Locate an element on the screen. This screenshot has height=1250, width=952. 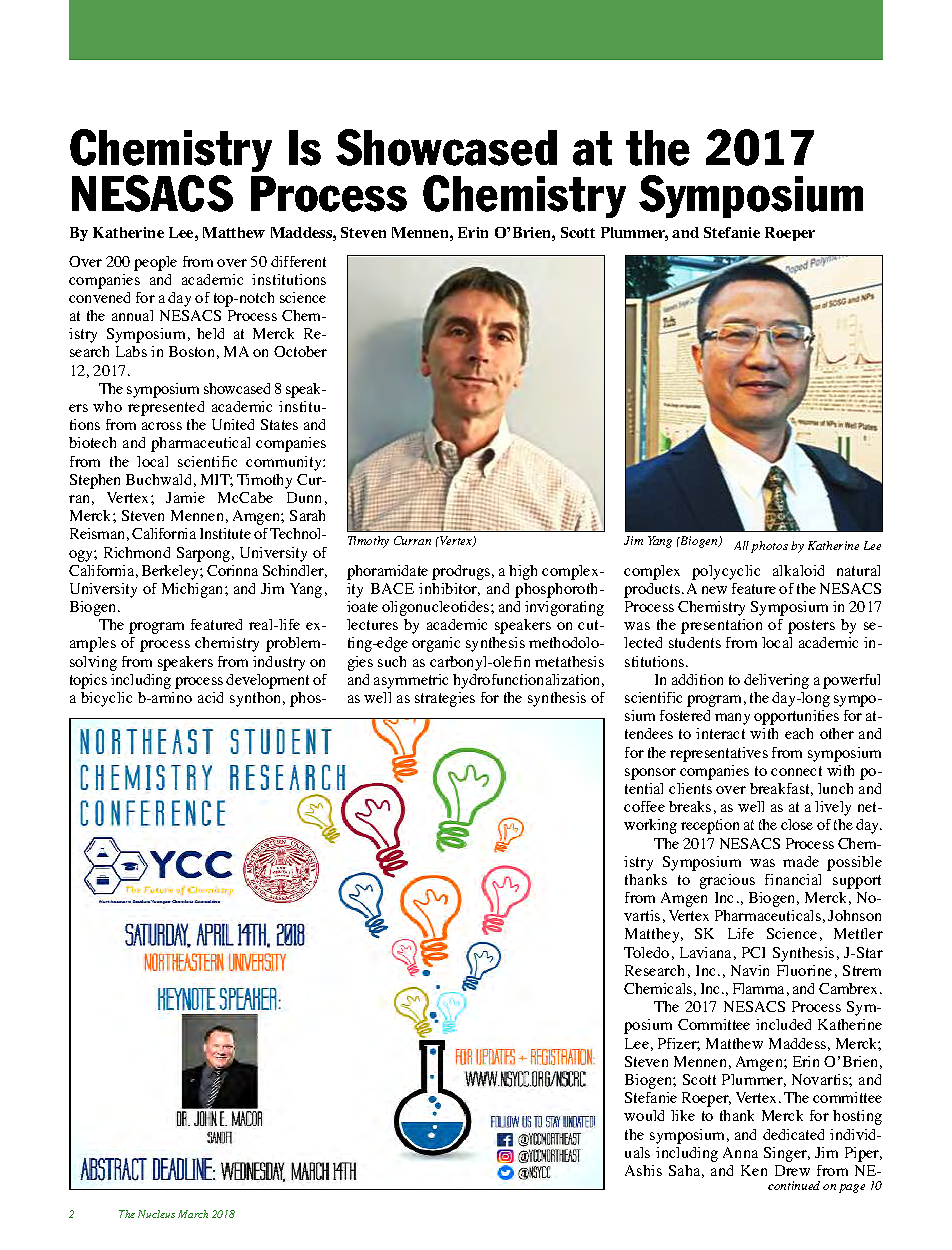
asymmetric is located at coordinates (411, 681).
